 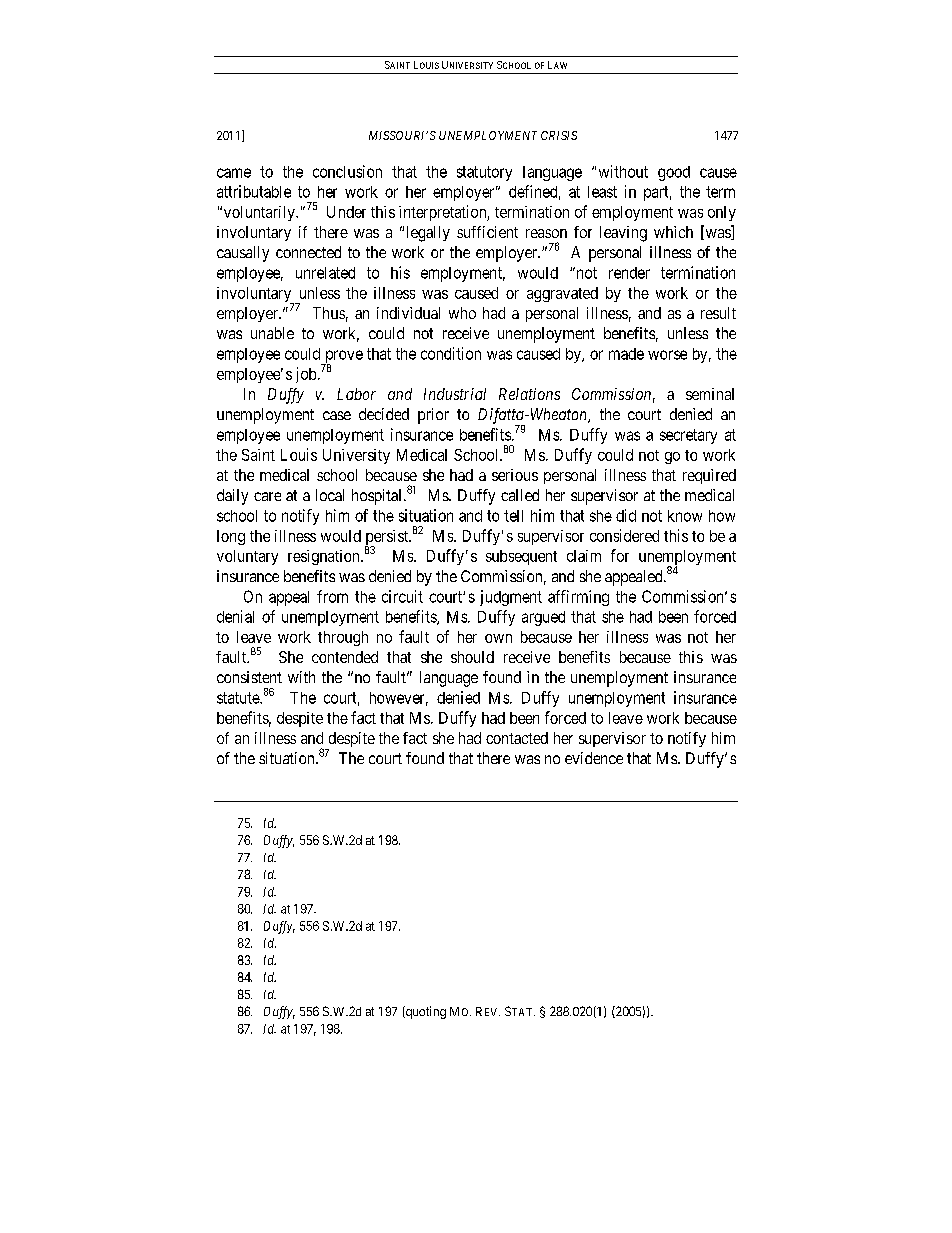 I want to click on contacted, so click(x=517, y=738).
